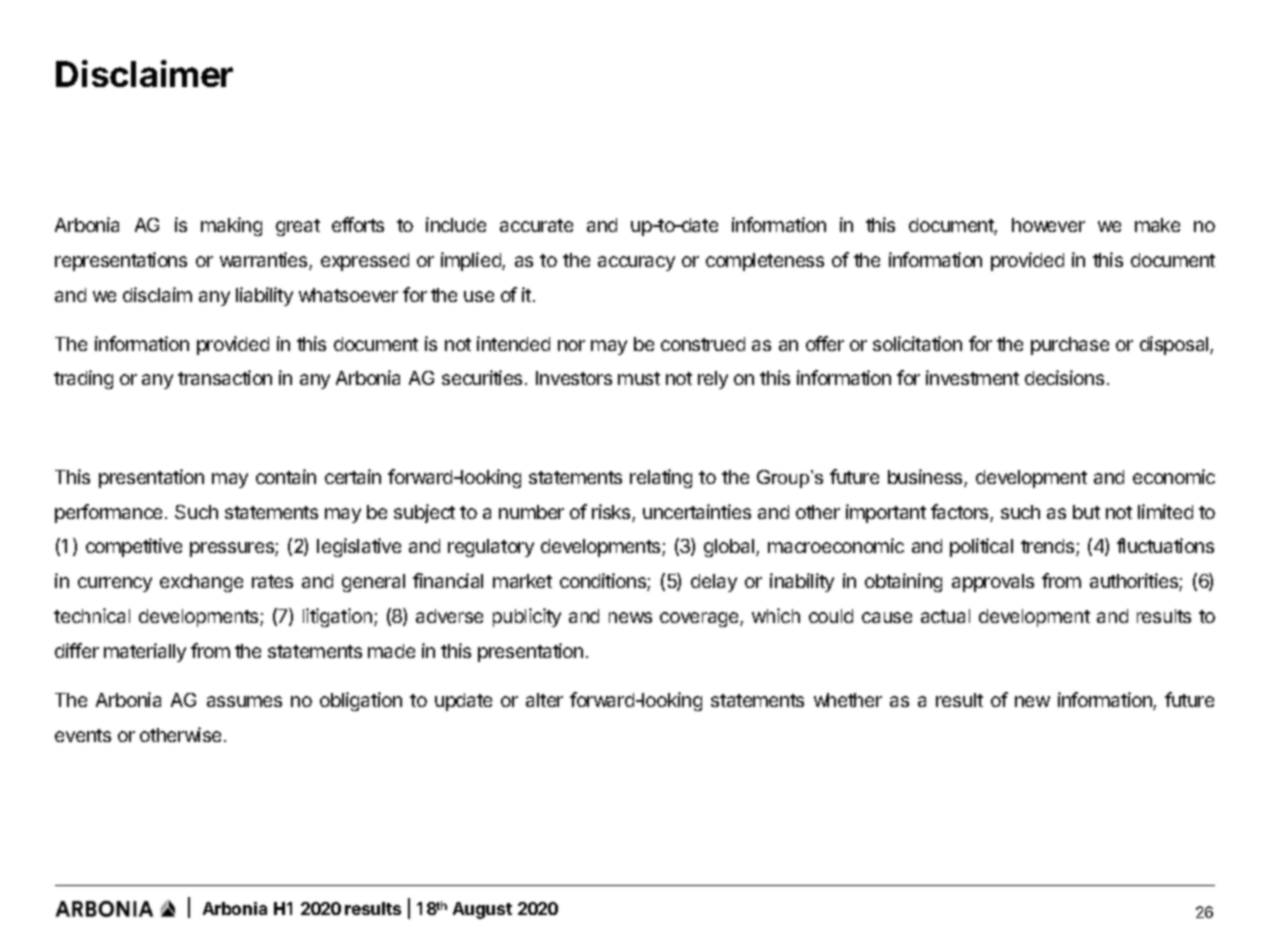 The image size is (1270, 952). Describe the element at coordinates (286, 476) in the image. I see `contain` at that location.
